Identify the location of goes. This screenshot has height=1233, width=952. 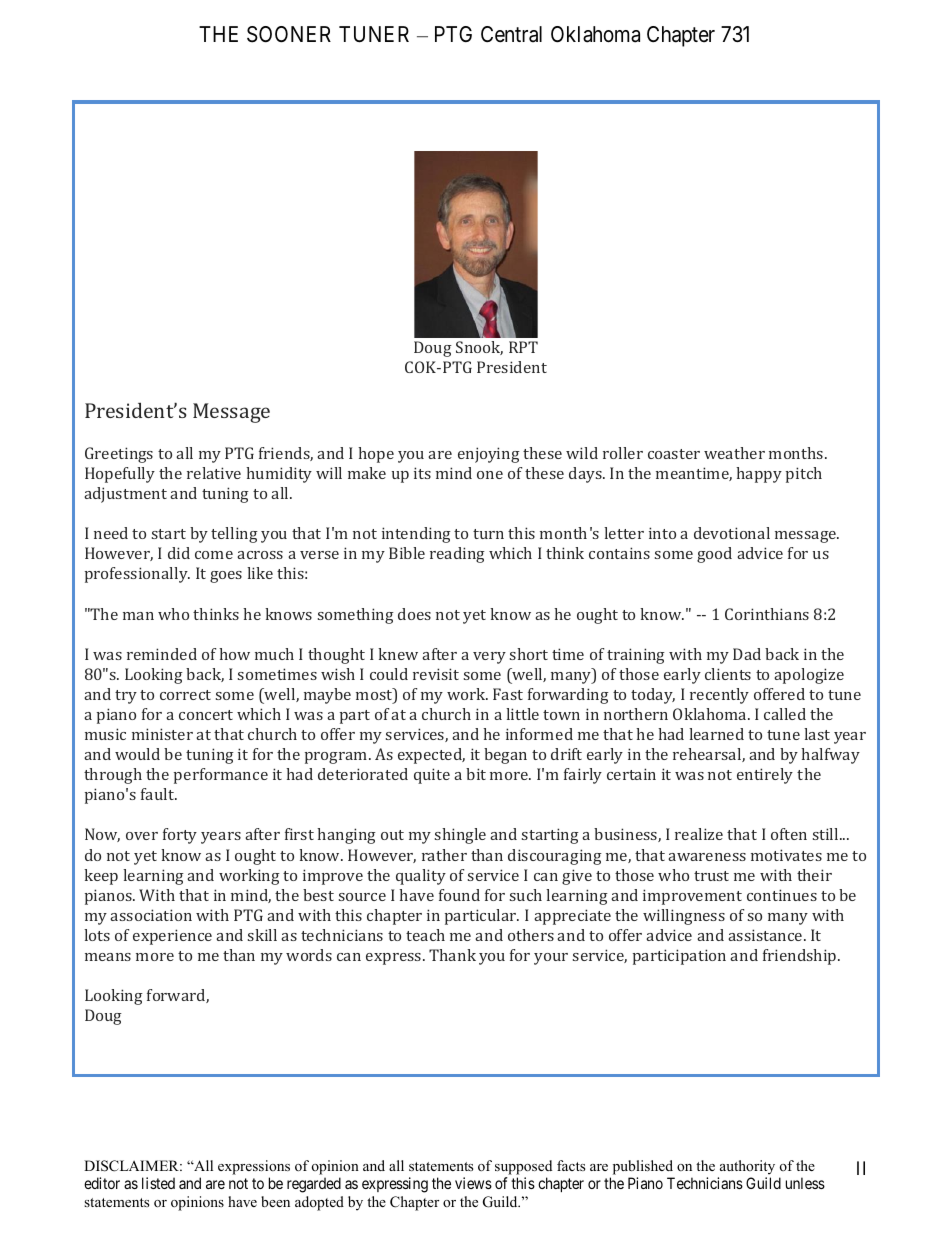
(226, 577).
